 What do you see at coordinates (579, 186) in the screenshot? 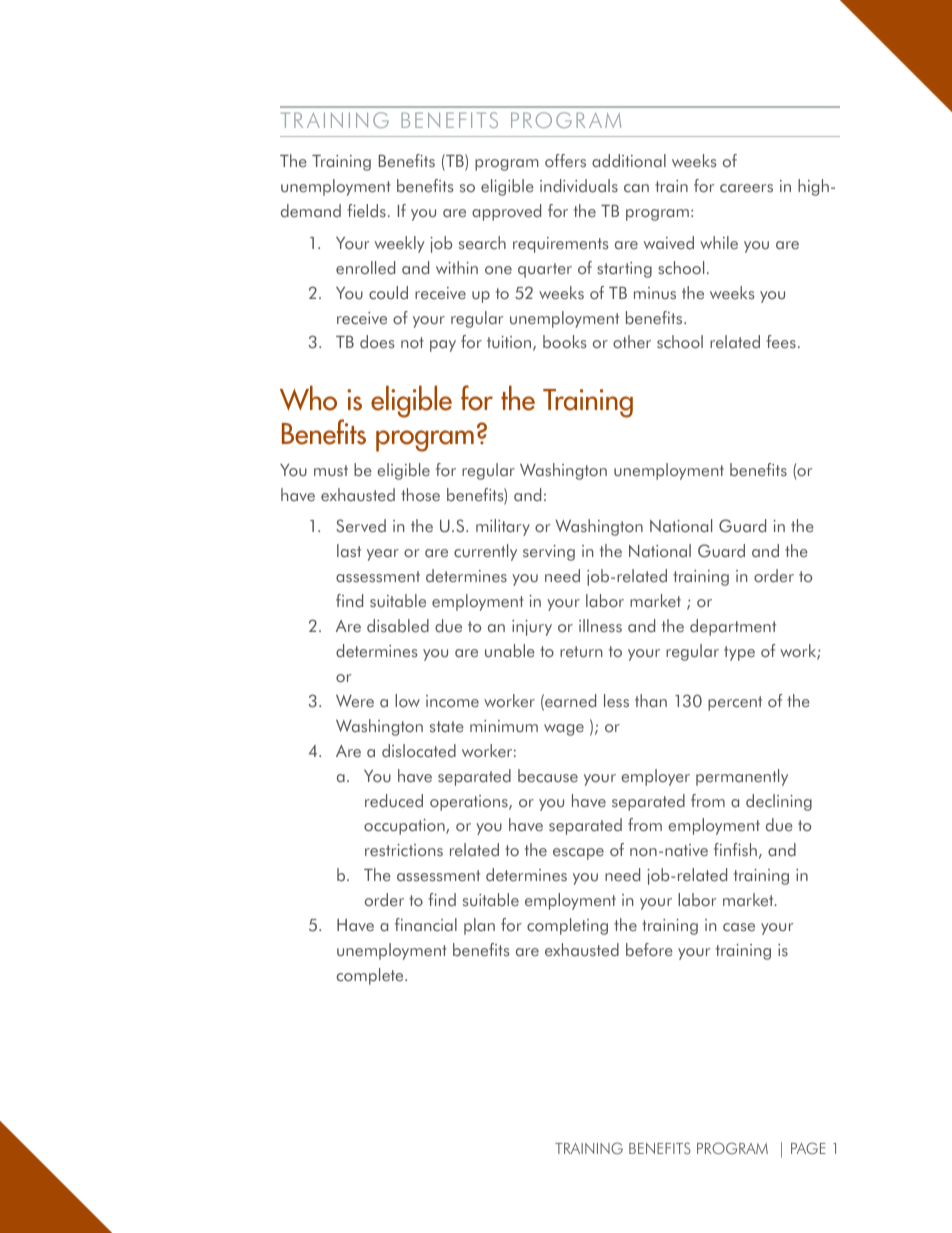
I see `individuals` at bounding box center [579, 186].
